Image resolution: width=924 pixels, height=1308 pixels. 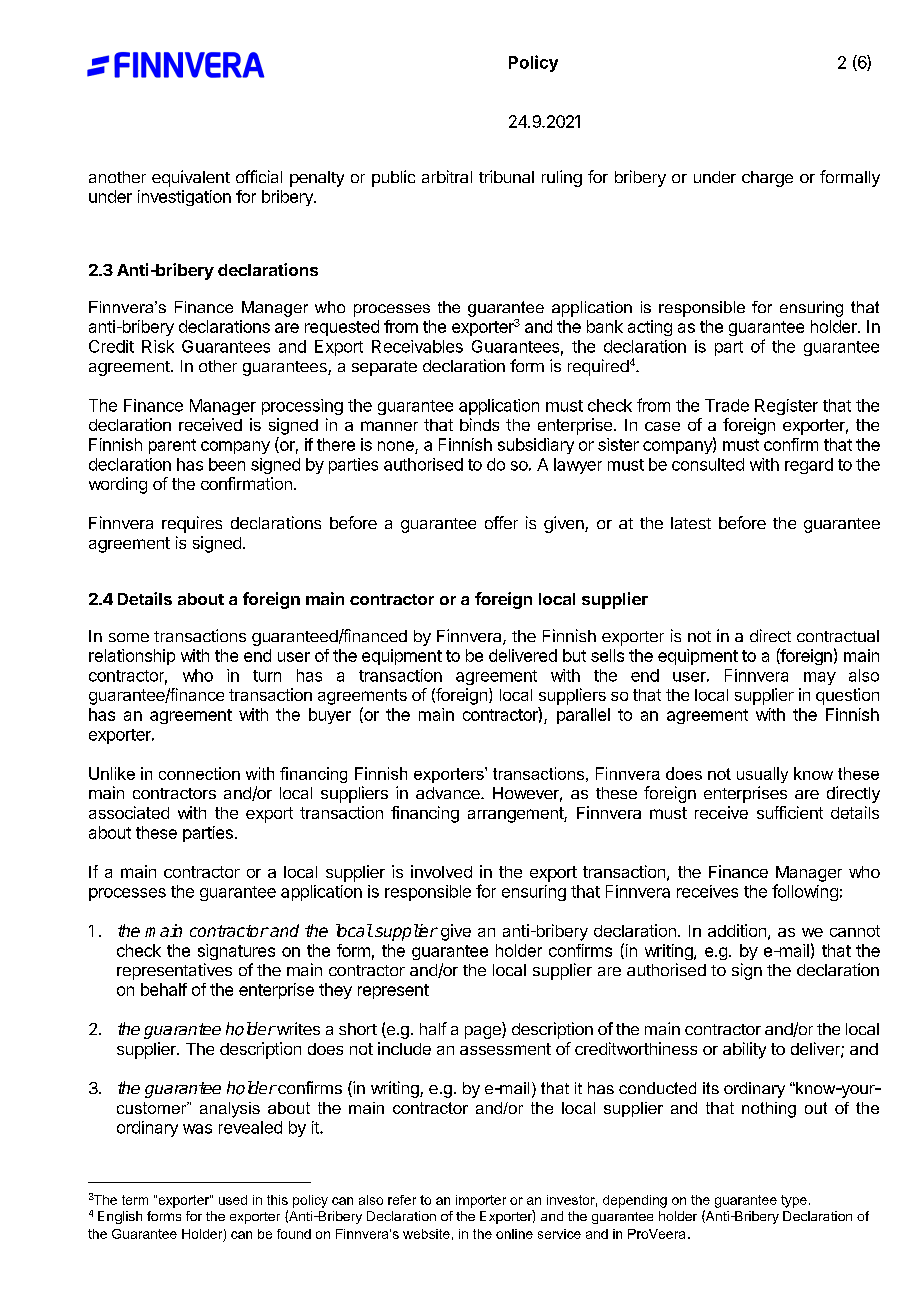 What do you see at coordinates (233, 1200) in the screenshot?
I see `used` at bounding box center [233, 1200].
